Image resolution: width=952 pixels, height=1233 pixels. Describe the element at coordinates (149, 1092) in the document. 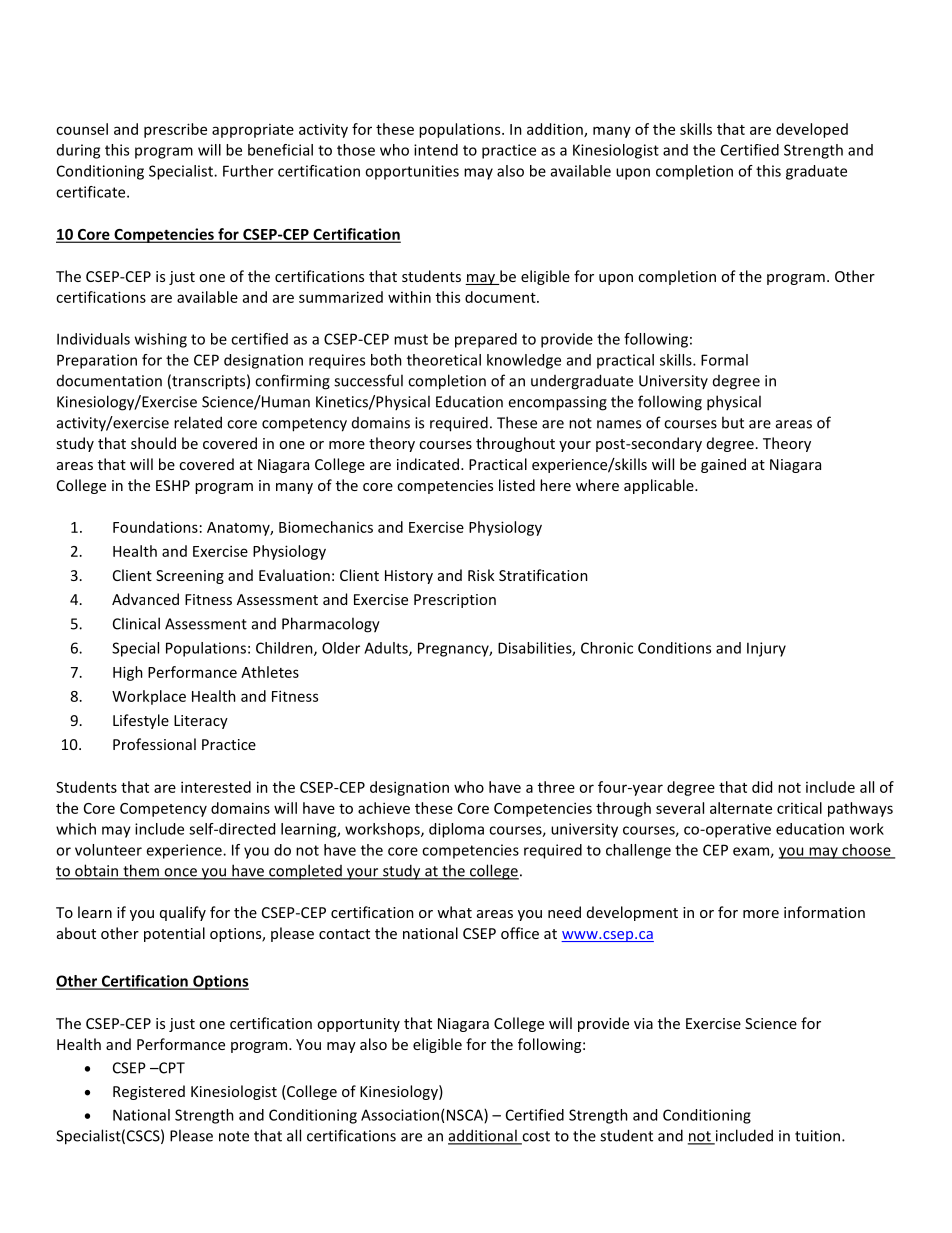

I see `Registered` at that location.
